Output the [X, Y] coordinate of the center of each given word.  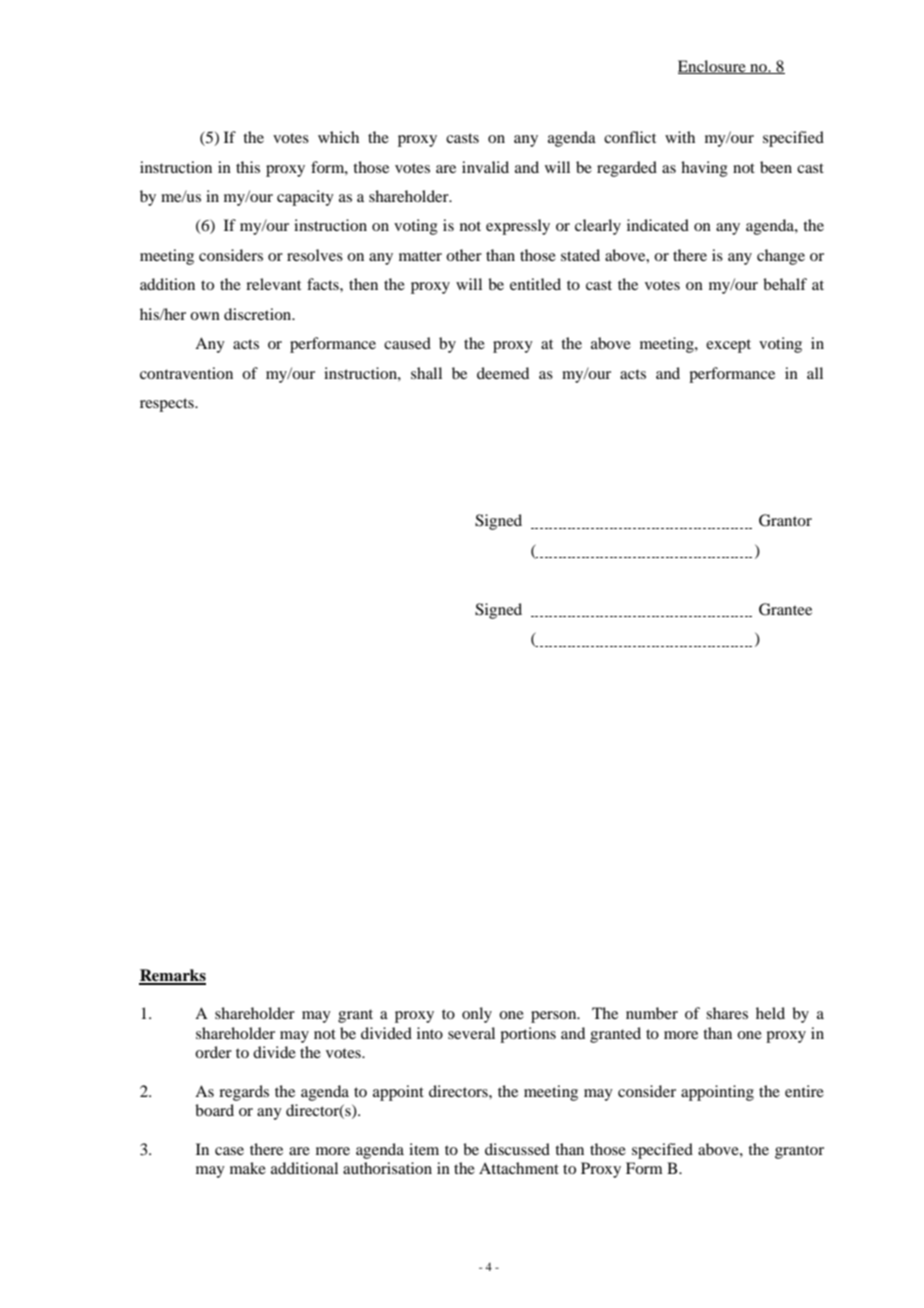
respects [168, 405]
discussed [517, 1149]
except [728, 346]
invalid [485, 167]
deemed [503, 373]
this [248, 167]
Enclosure [713, 67]
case [229, 1151]
